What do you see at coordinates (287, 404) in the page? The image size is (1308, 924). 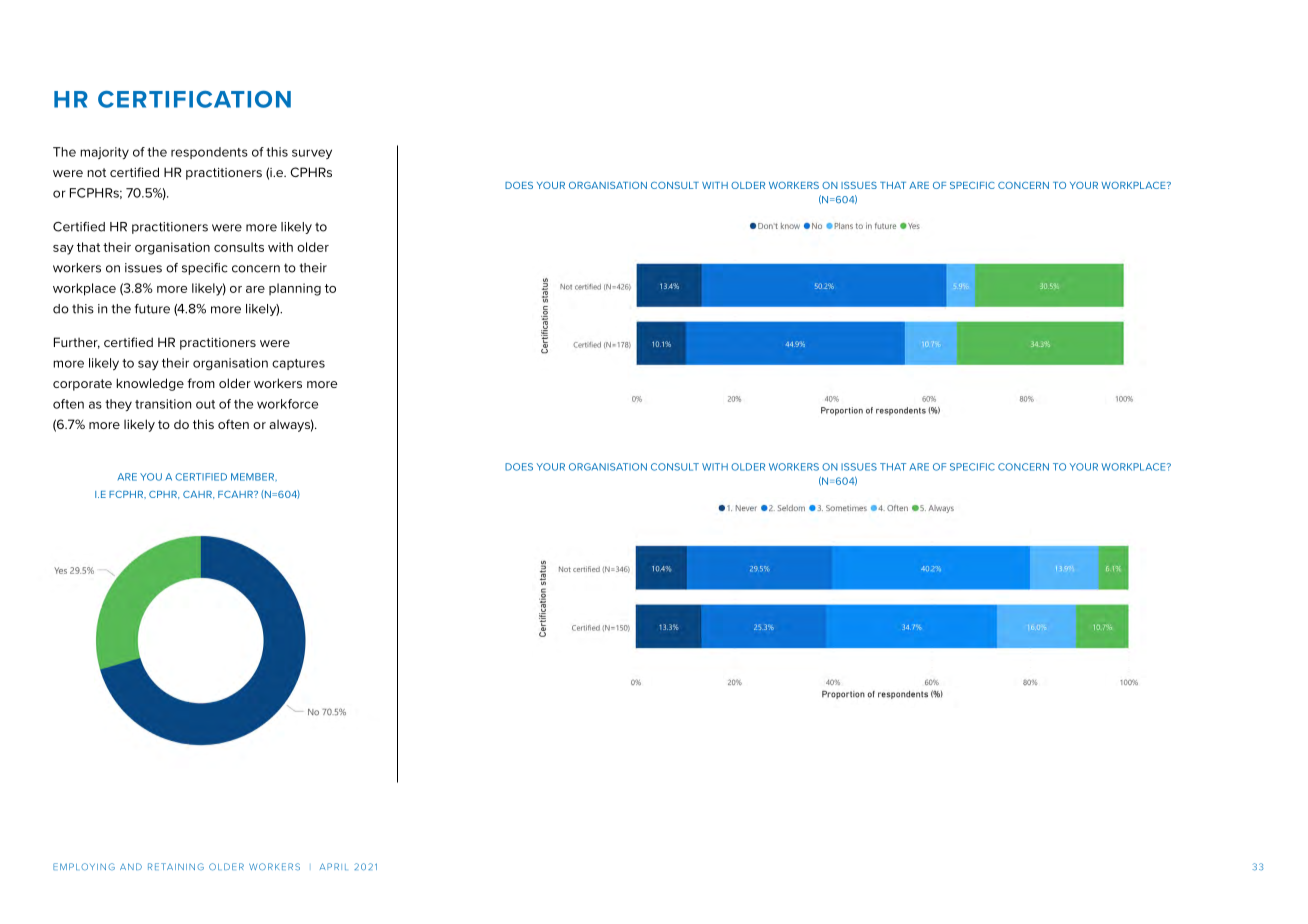 I see `workforce` at bounding box center [287, 404].
